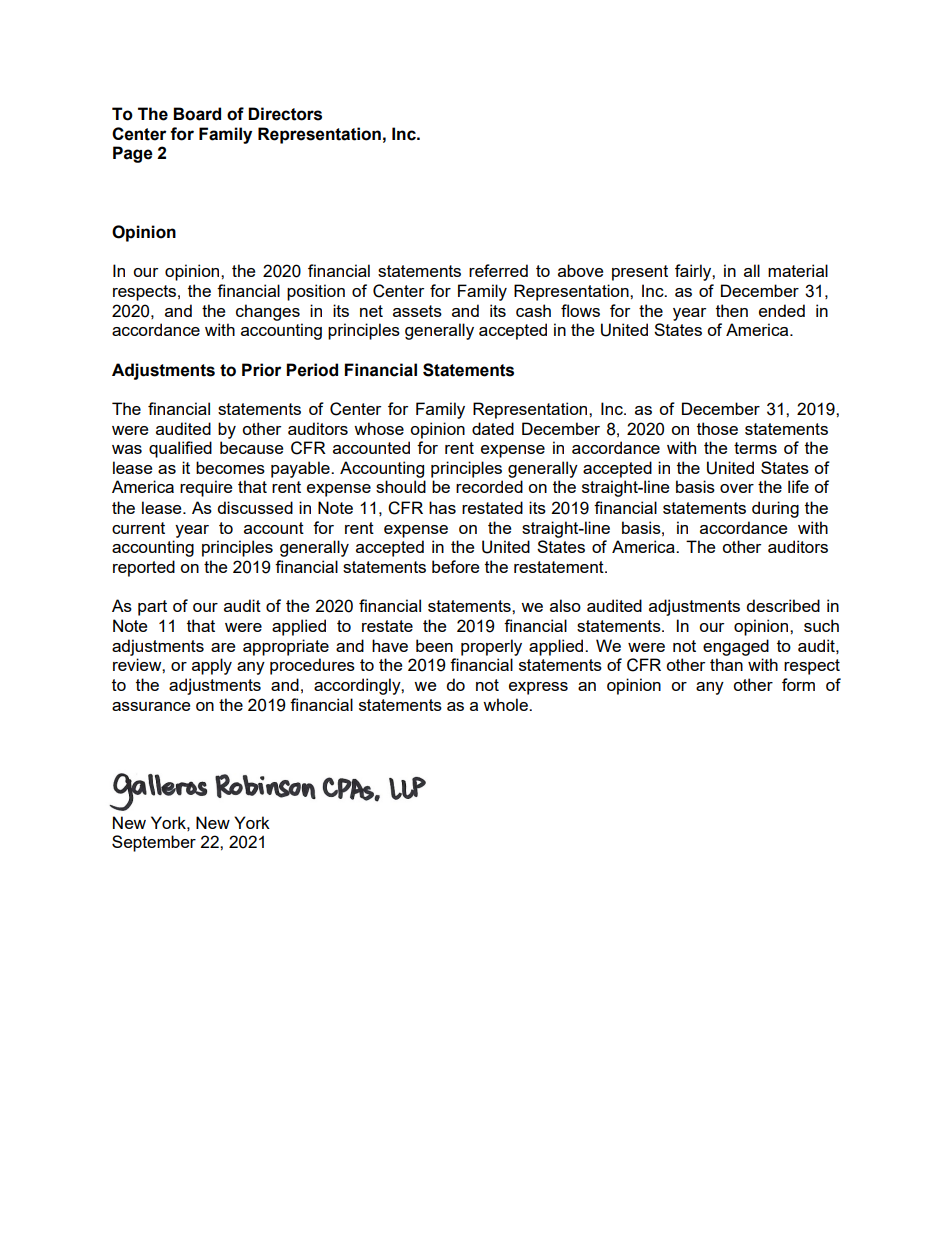 The height and width of the screenshot is (1233, 952). I want to click on material, so click(798, 270).
